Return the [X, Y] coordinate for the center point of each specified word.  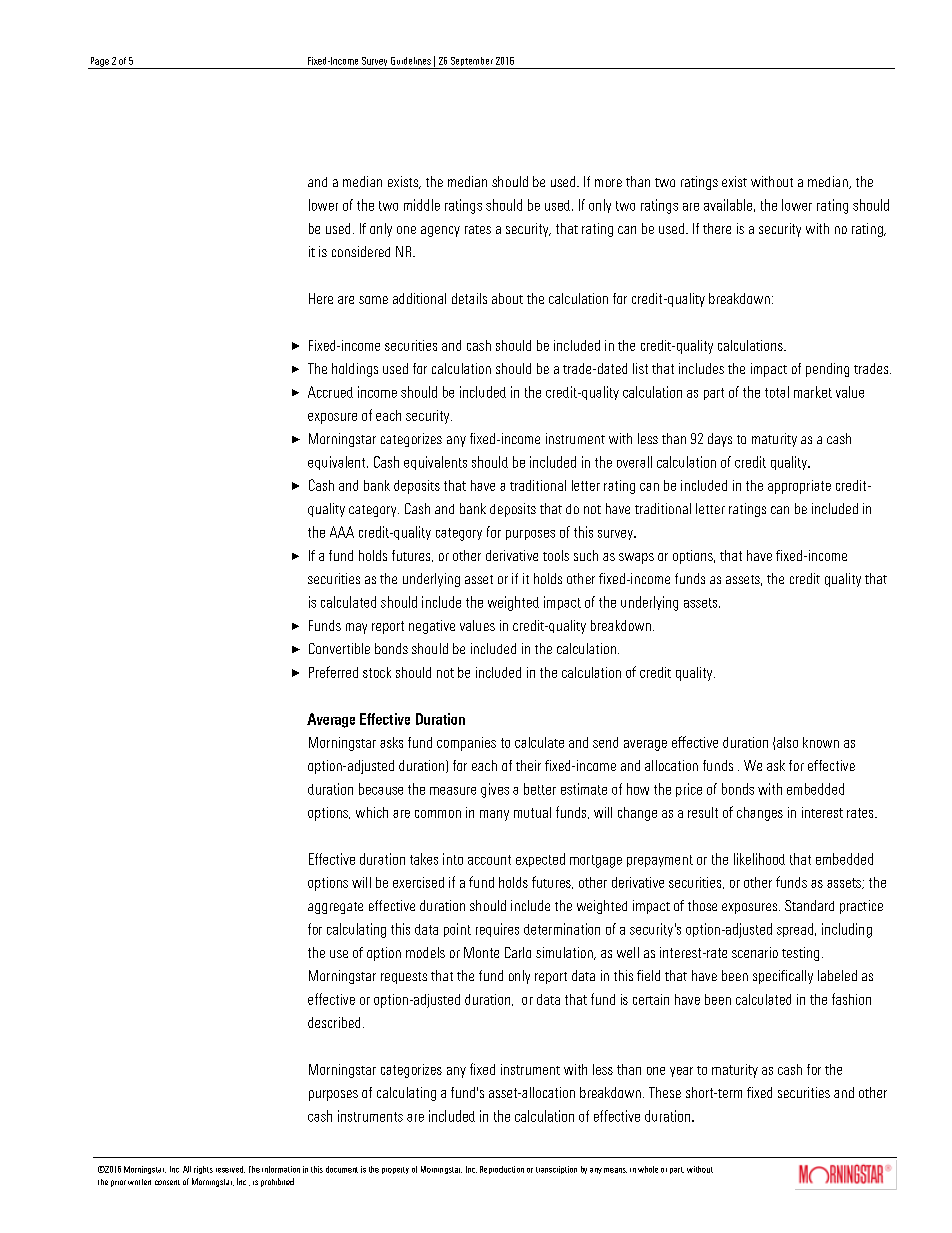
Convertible [339, 648]
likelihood [759, 859]
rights [203, 1170]
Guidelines [411, 61]
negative [432, 627]
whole [648, 1169]
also [787, 742]
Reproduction [502, 1170]
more [608, 183]
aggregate [335, 908]
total [777, 392]
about [507, 298]
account [489, 860]
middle [422, 205]
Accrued [330, 392]
